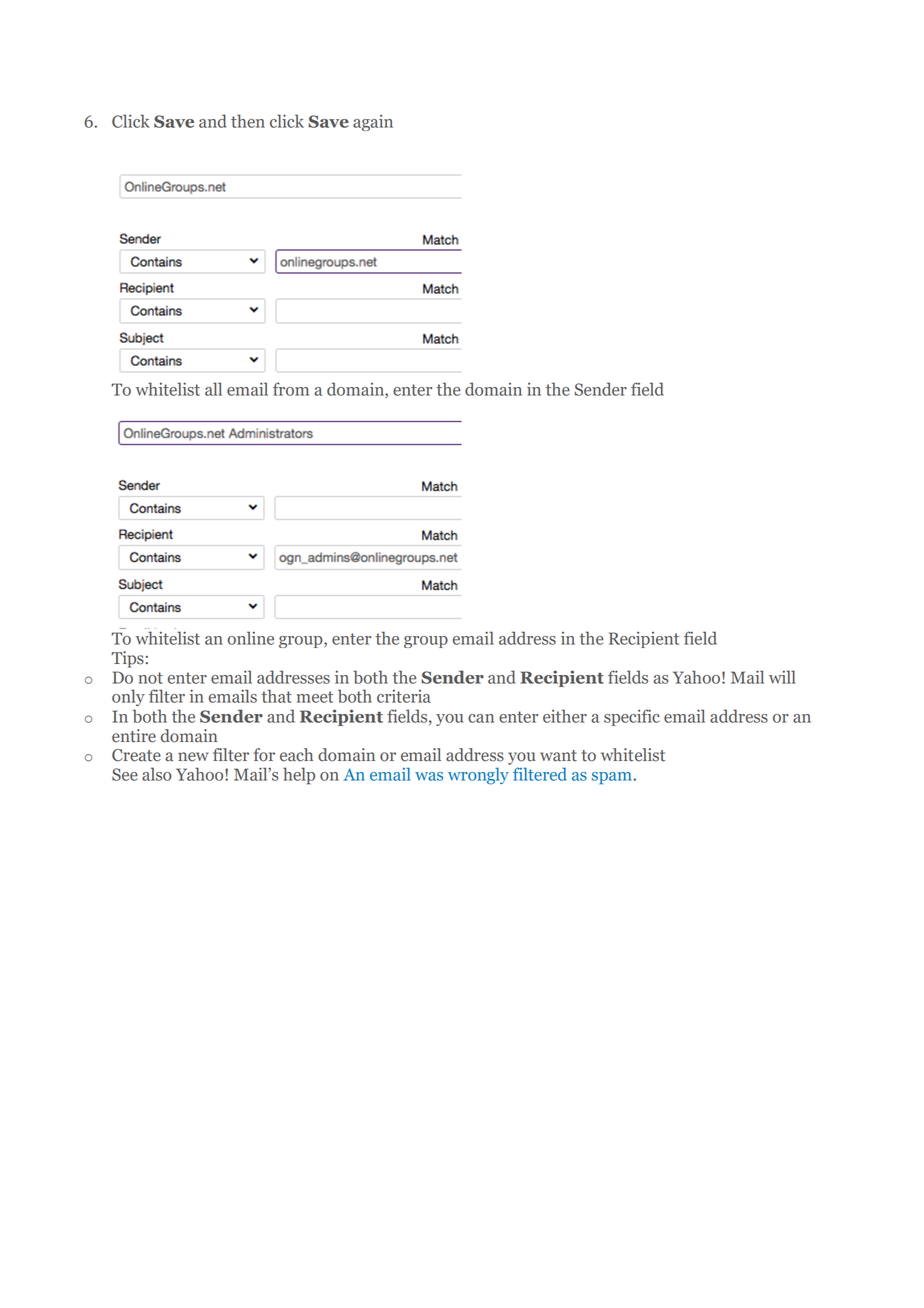 The image size is (924, 1308). What do you see at coordinates (291, 389) in the screenshot?
I see `from` at bounding box center [291, 389].
